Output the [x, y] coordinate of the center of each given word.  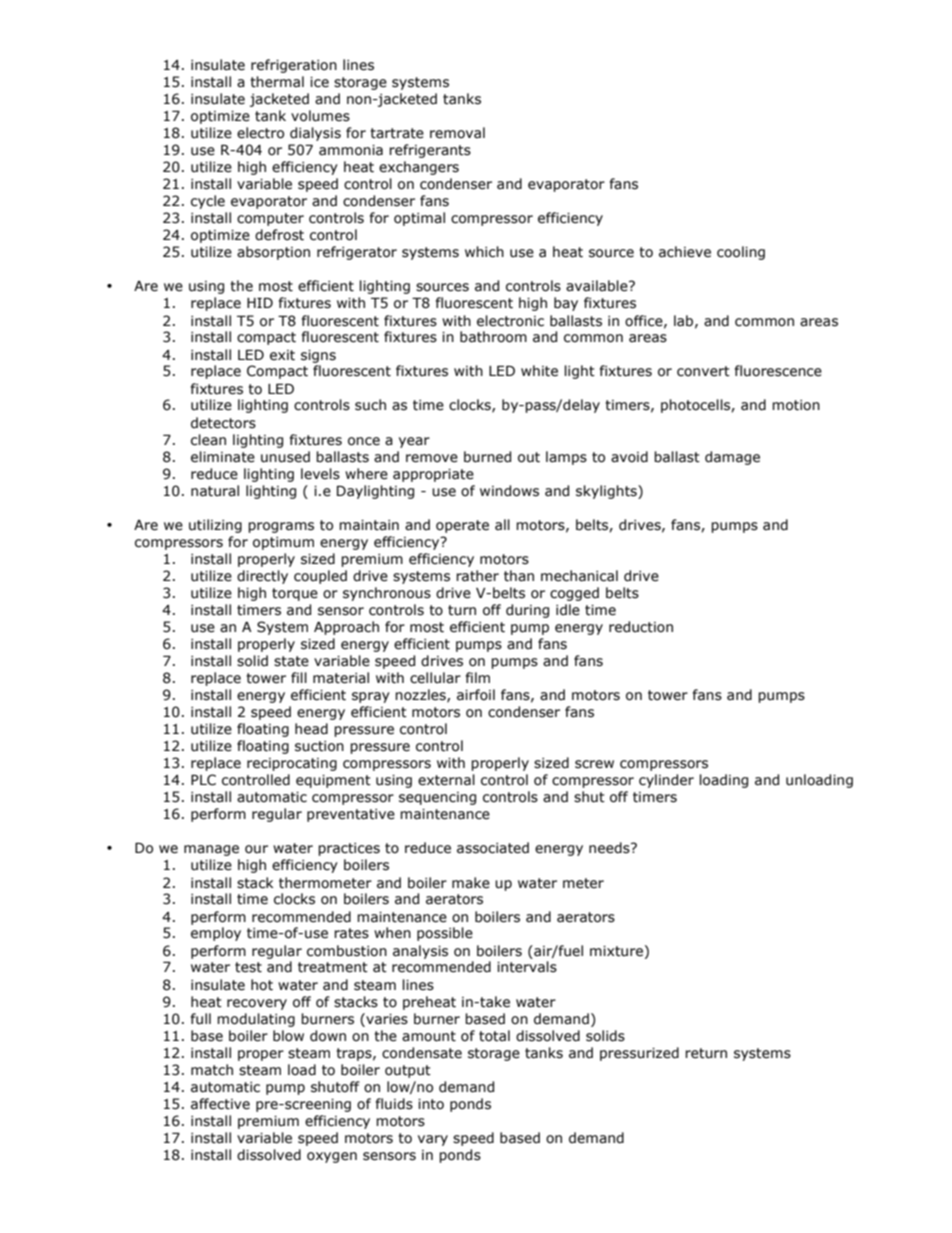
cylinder [666, 781]
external [446, 780]
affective [220, 1104]
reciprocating [292, 764]
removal [457, 133]
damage [732, 458]
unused [285, 457]
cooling [741, 253]
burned [487, 457]
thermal [277, 82]
